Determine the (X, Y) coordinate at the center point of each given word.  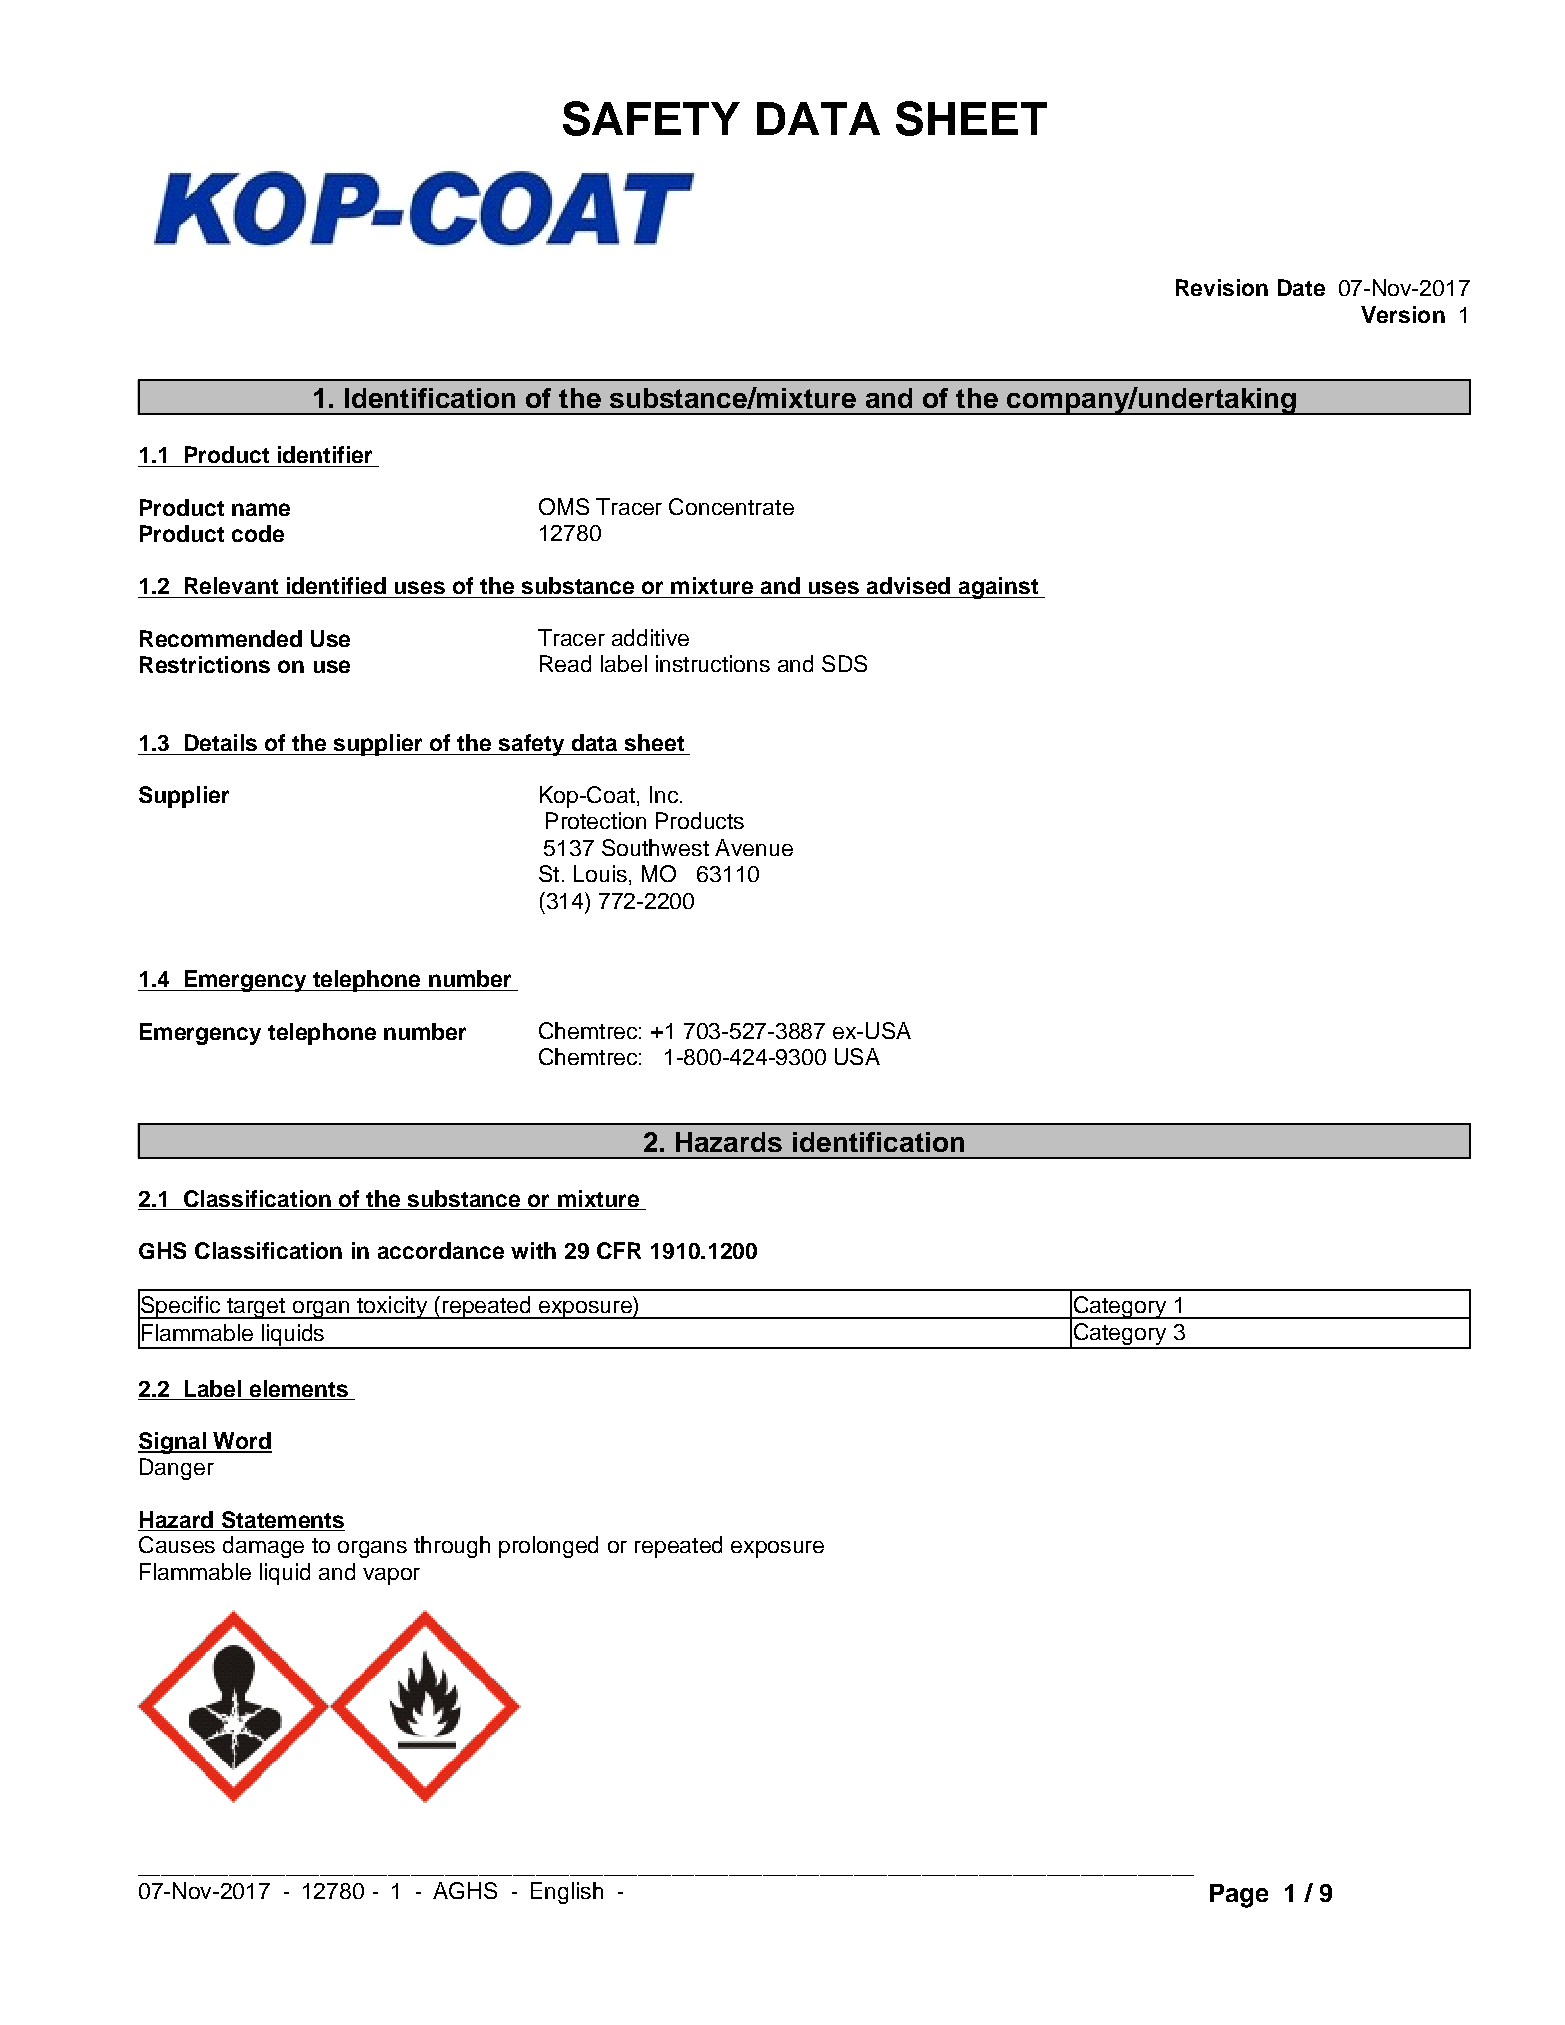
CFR (619, 1250)
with (533, 1250)
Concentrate (731, 506)
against (998, 588)
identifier (325, 454)
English (567, 1893)
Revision (1222, 287)
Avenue (754, 847)
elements (299, 1388)
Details (221, 742)
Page (1239, 1896)
